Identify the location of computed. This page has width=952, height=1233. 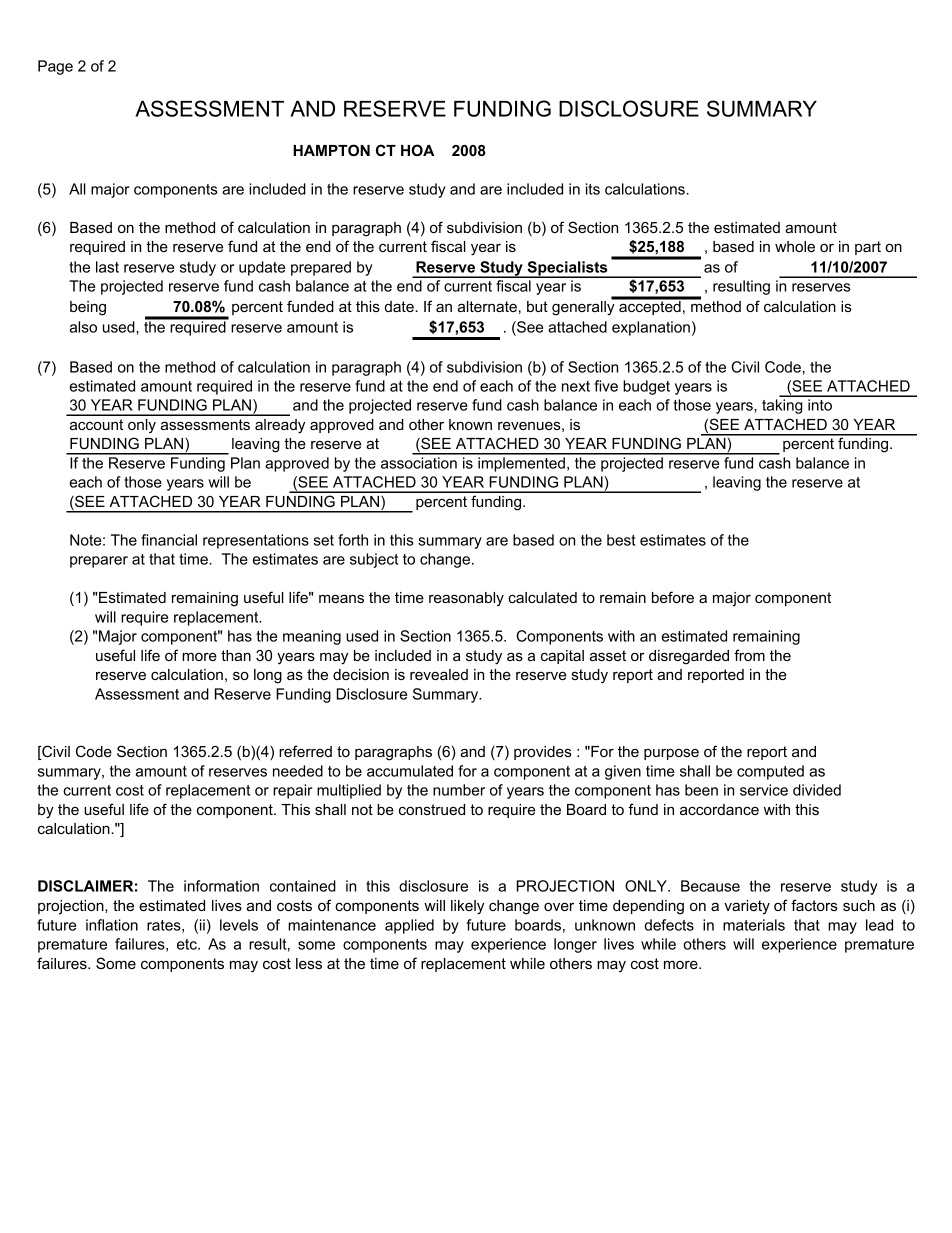
(770, 772).
